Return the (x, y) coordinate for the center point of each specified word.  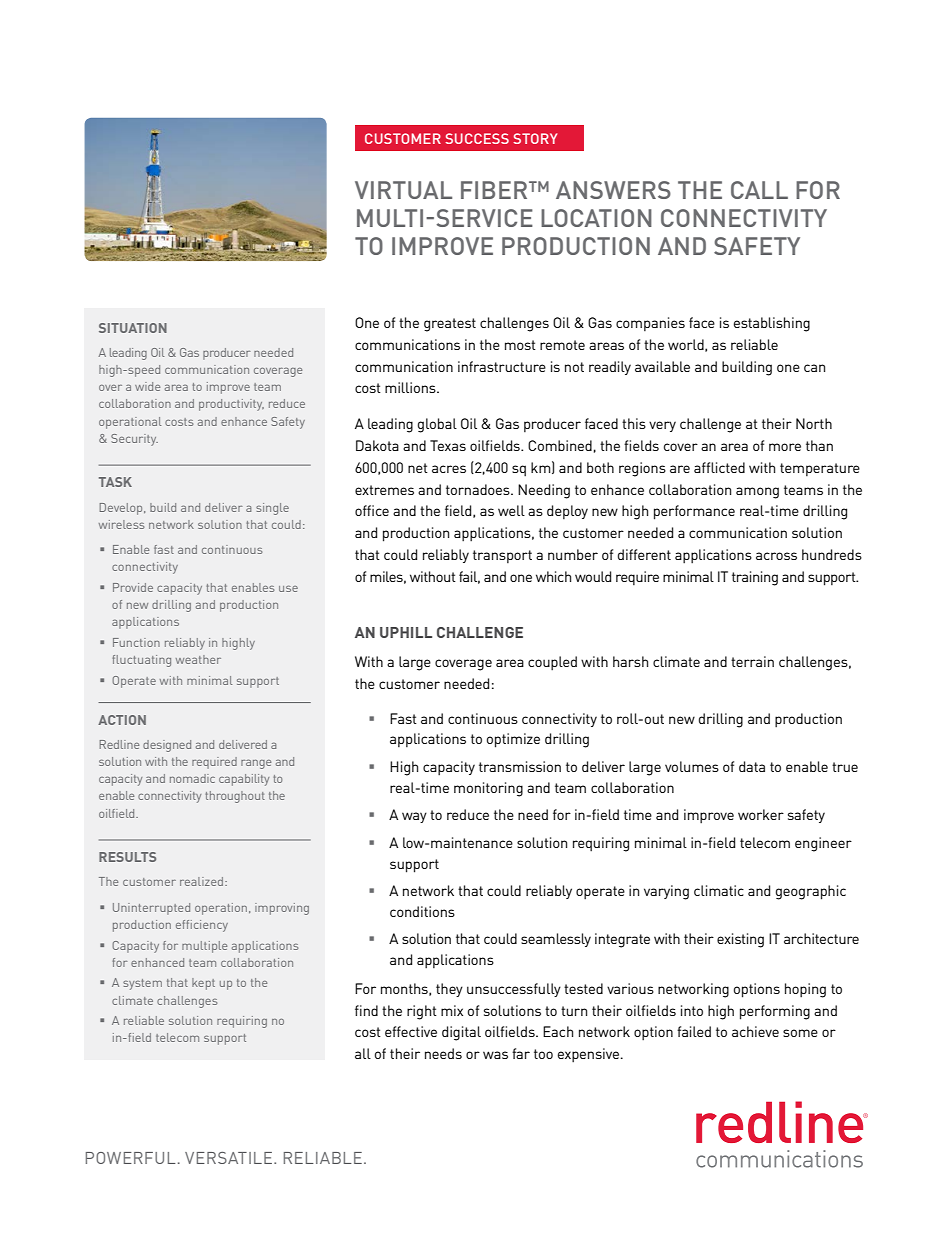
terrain (752, 661)
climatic (719, 890)
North (814, 423)
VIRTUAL (403, 190)
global (437, 425)
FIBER (495, 190)
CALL (759, 190)
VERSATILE (230, 1158)
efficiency (202, 926)
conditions (422, 911)
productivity (231, 405)
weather (198, 659)
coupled (552, 663)
